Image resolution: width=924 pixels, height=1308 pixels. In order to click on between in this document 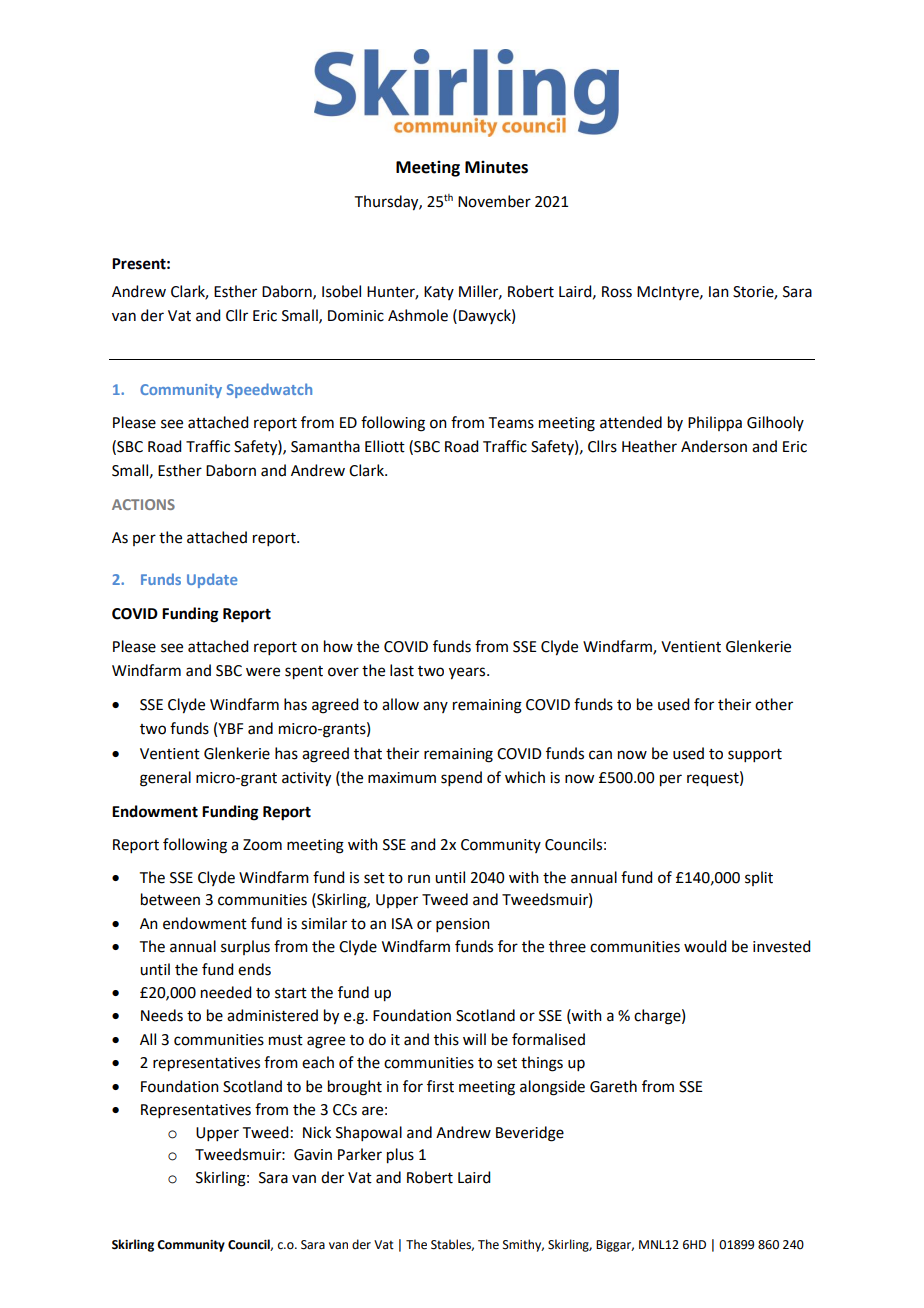, I will do `click(170, 899)`.
